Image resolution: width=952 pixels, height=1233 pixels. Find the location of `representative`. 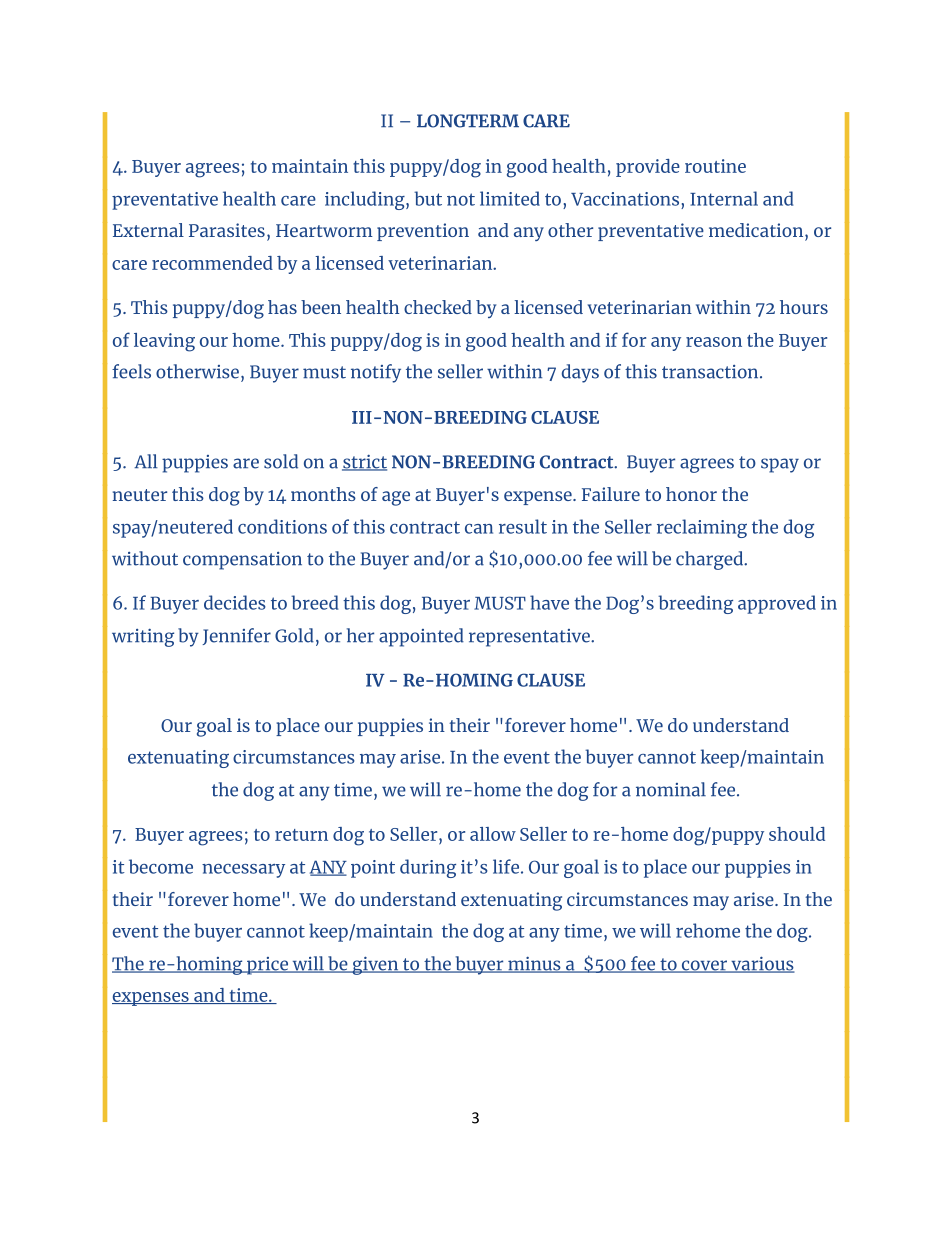

representative is located at coordinates (530, 638).
